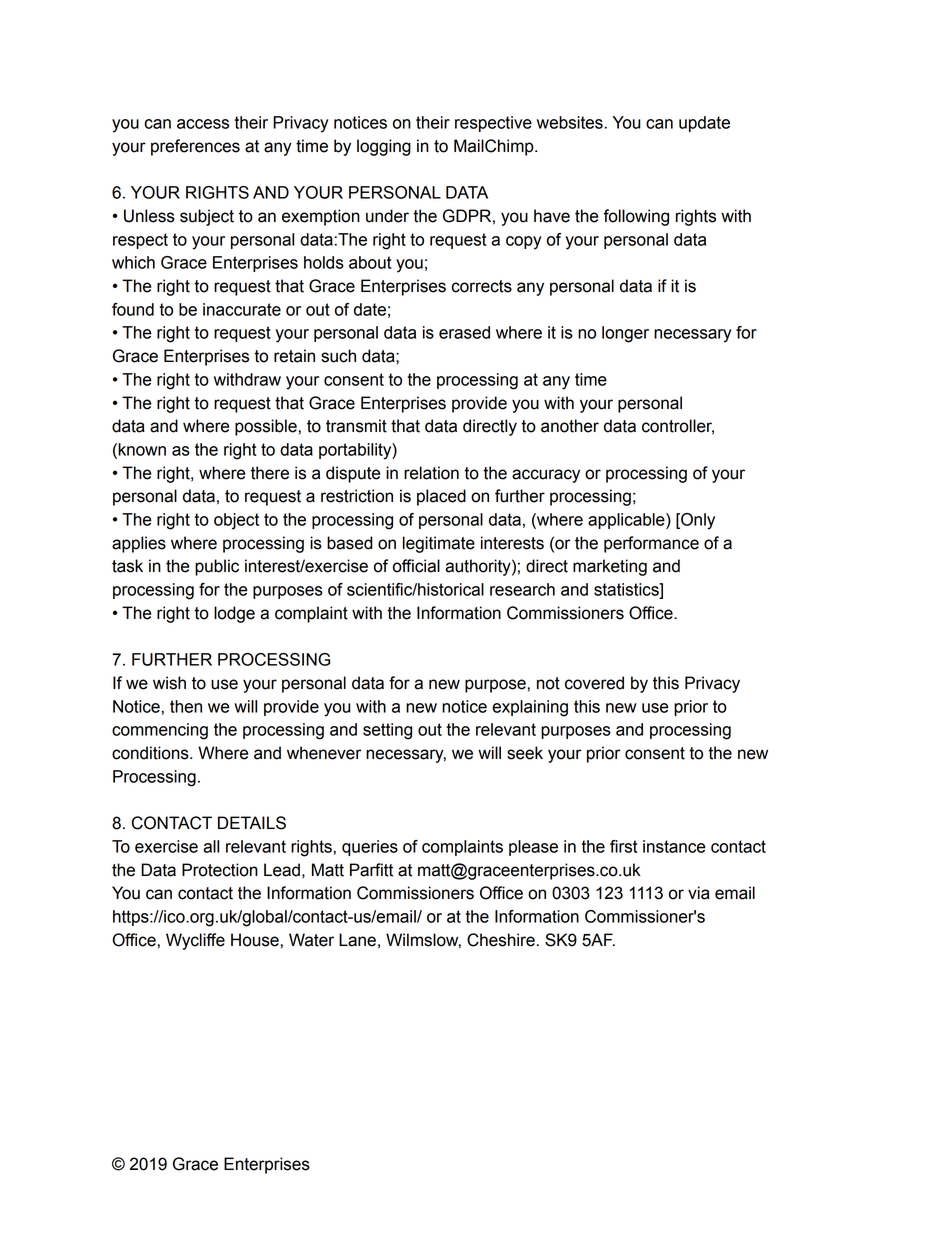 The height and width of the image is (1233, 952). I want to click on covered, so click(594, 683).
